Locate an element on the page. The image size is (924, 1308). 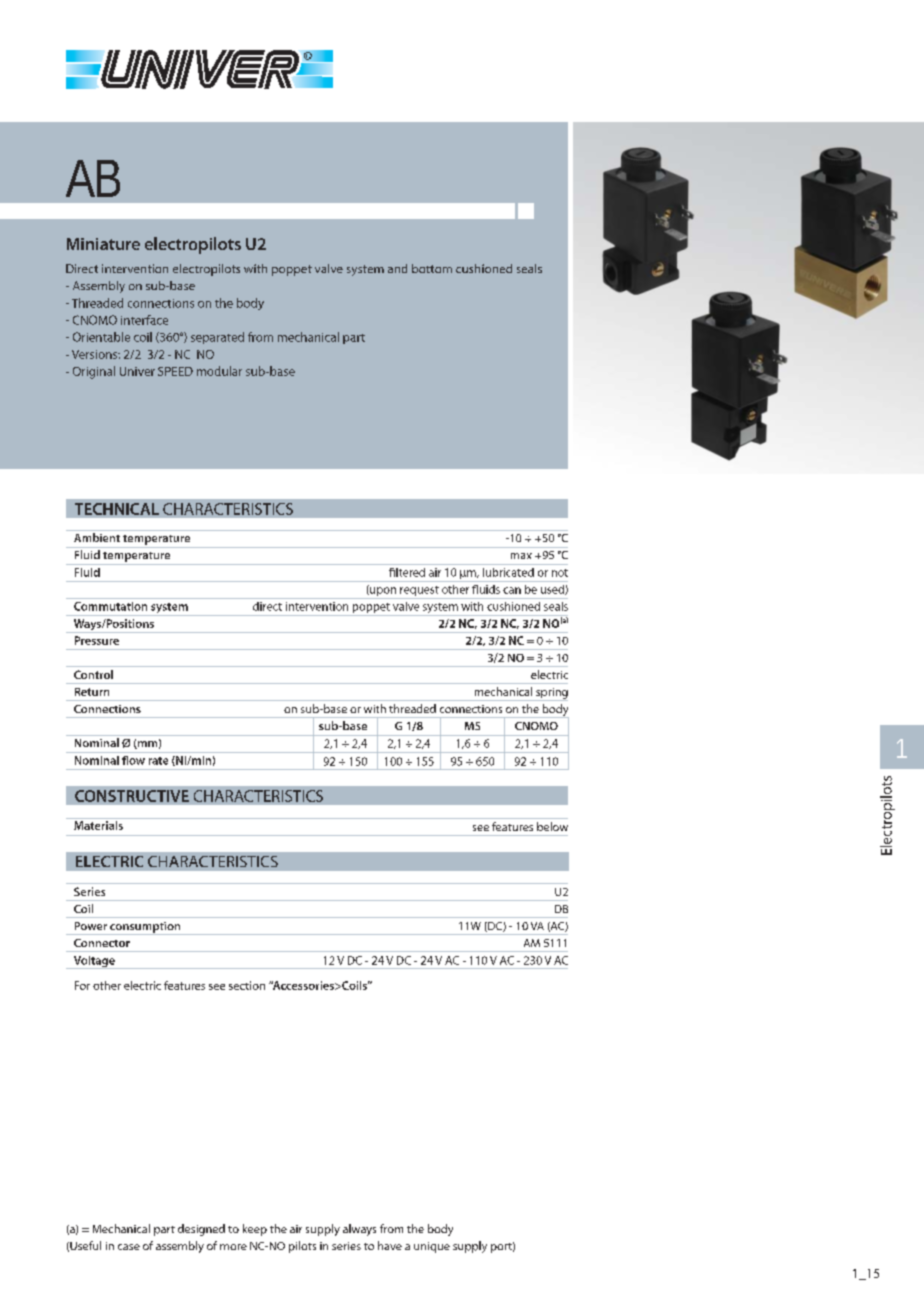
unique is located at coordinates (432, 1247).
